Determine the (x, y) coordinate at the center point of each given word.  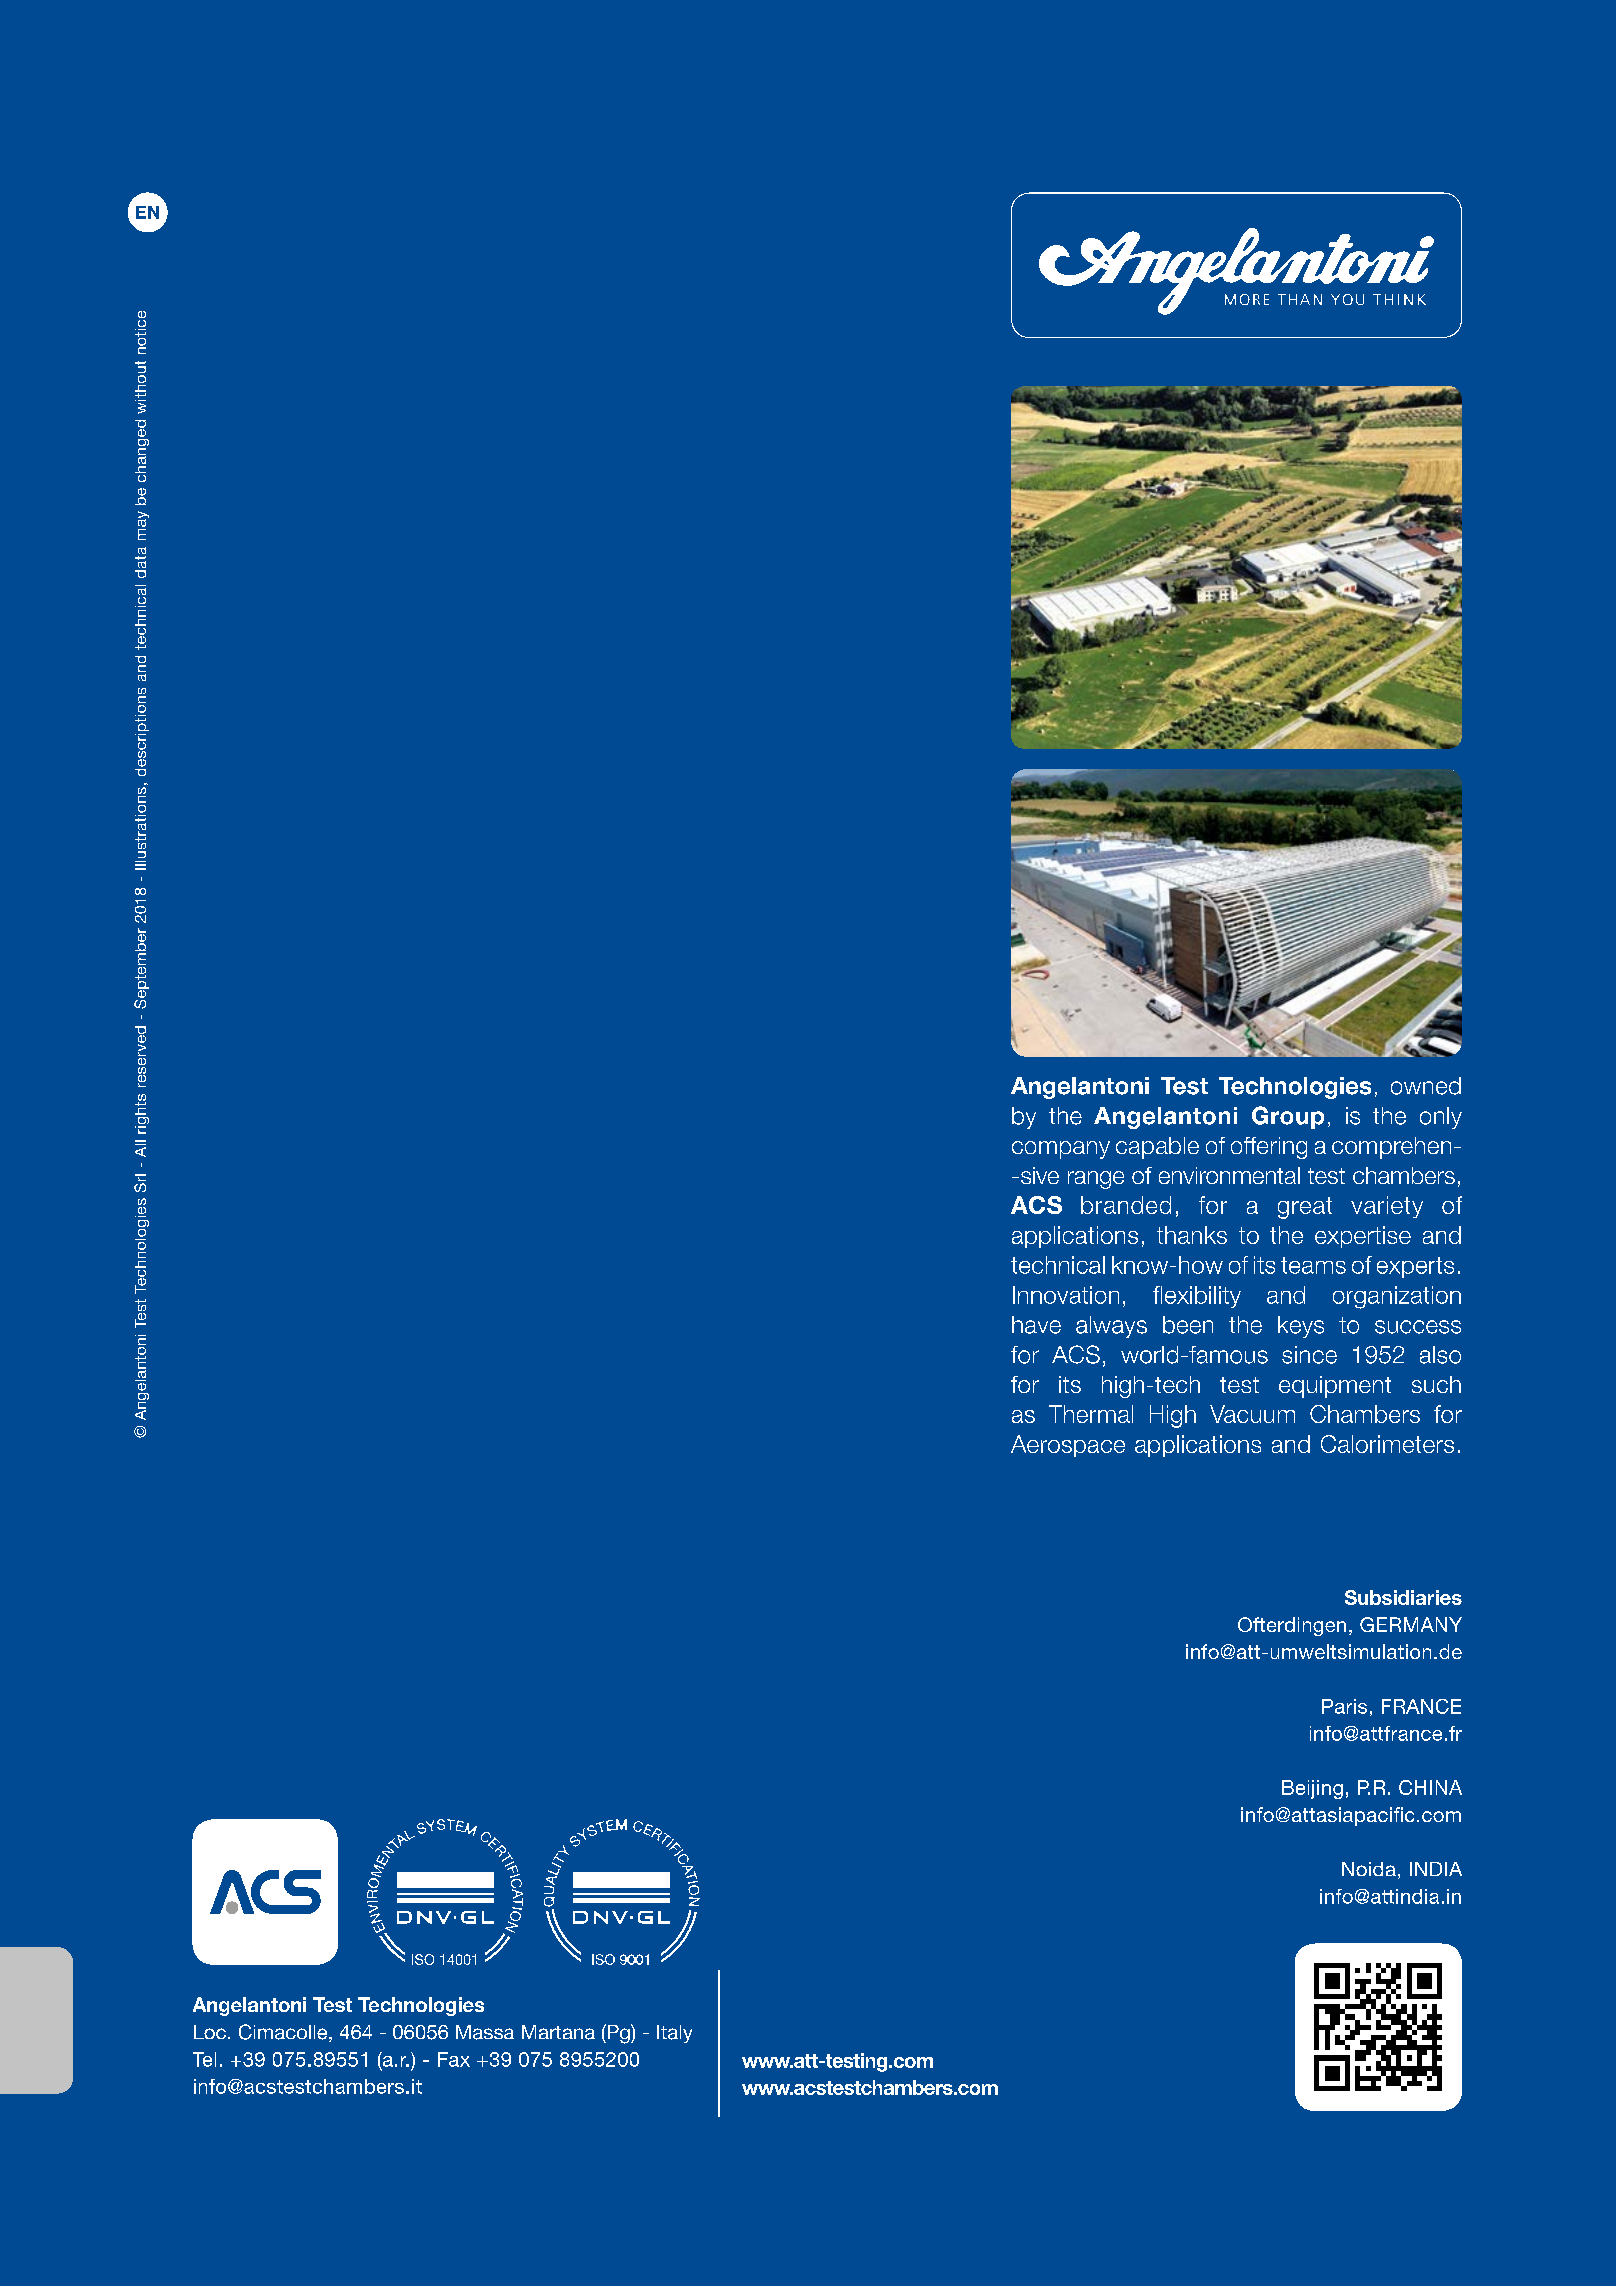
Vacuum (1252, 1414)
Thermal (1091, 1414)
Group (1288, 1117)
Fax (454, 2059)
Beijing (1312, 1789)
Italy (674, 2034)
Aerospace (1068, 1446)
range (1096, 1180)
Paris (1344, 1706)
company (1061, 1150)
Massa (485, 2032)
